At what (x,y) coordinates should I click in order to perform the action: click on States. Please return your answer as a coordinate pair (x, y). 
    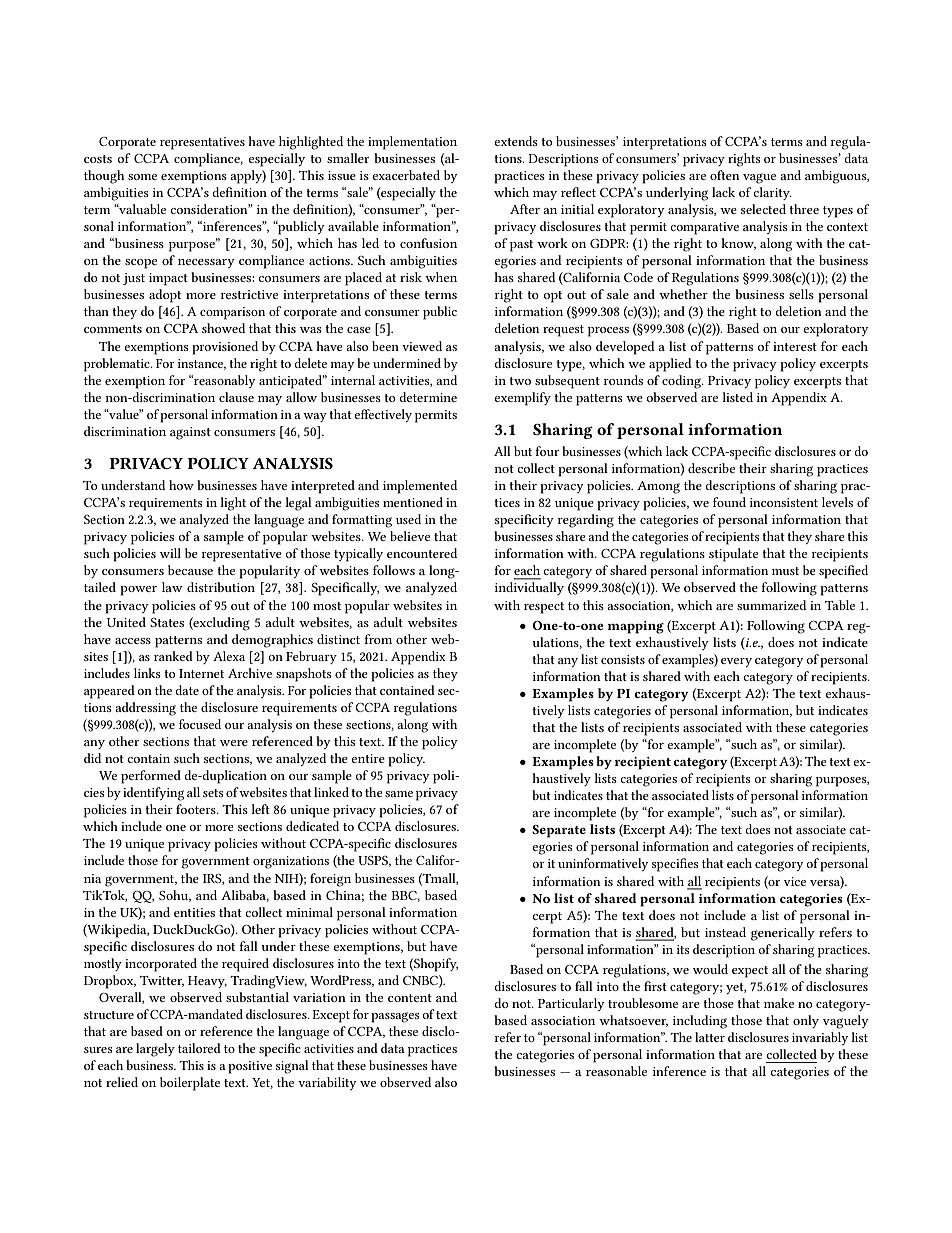
    Looking at the image, I should click on (167, 622).
